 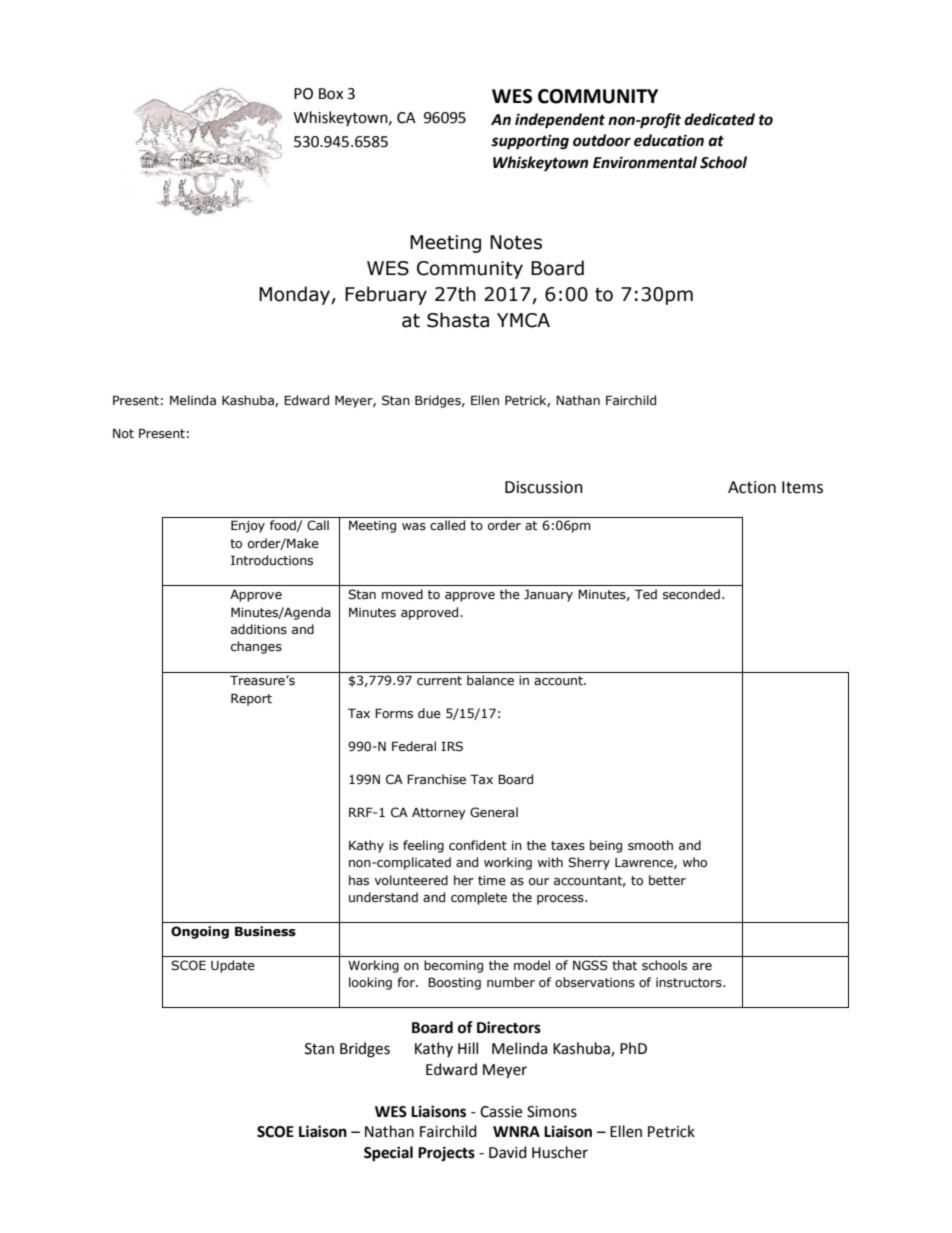 I want to click on Special, so click(x=388, y=1154).
